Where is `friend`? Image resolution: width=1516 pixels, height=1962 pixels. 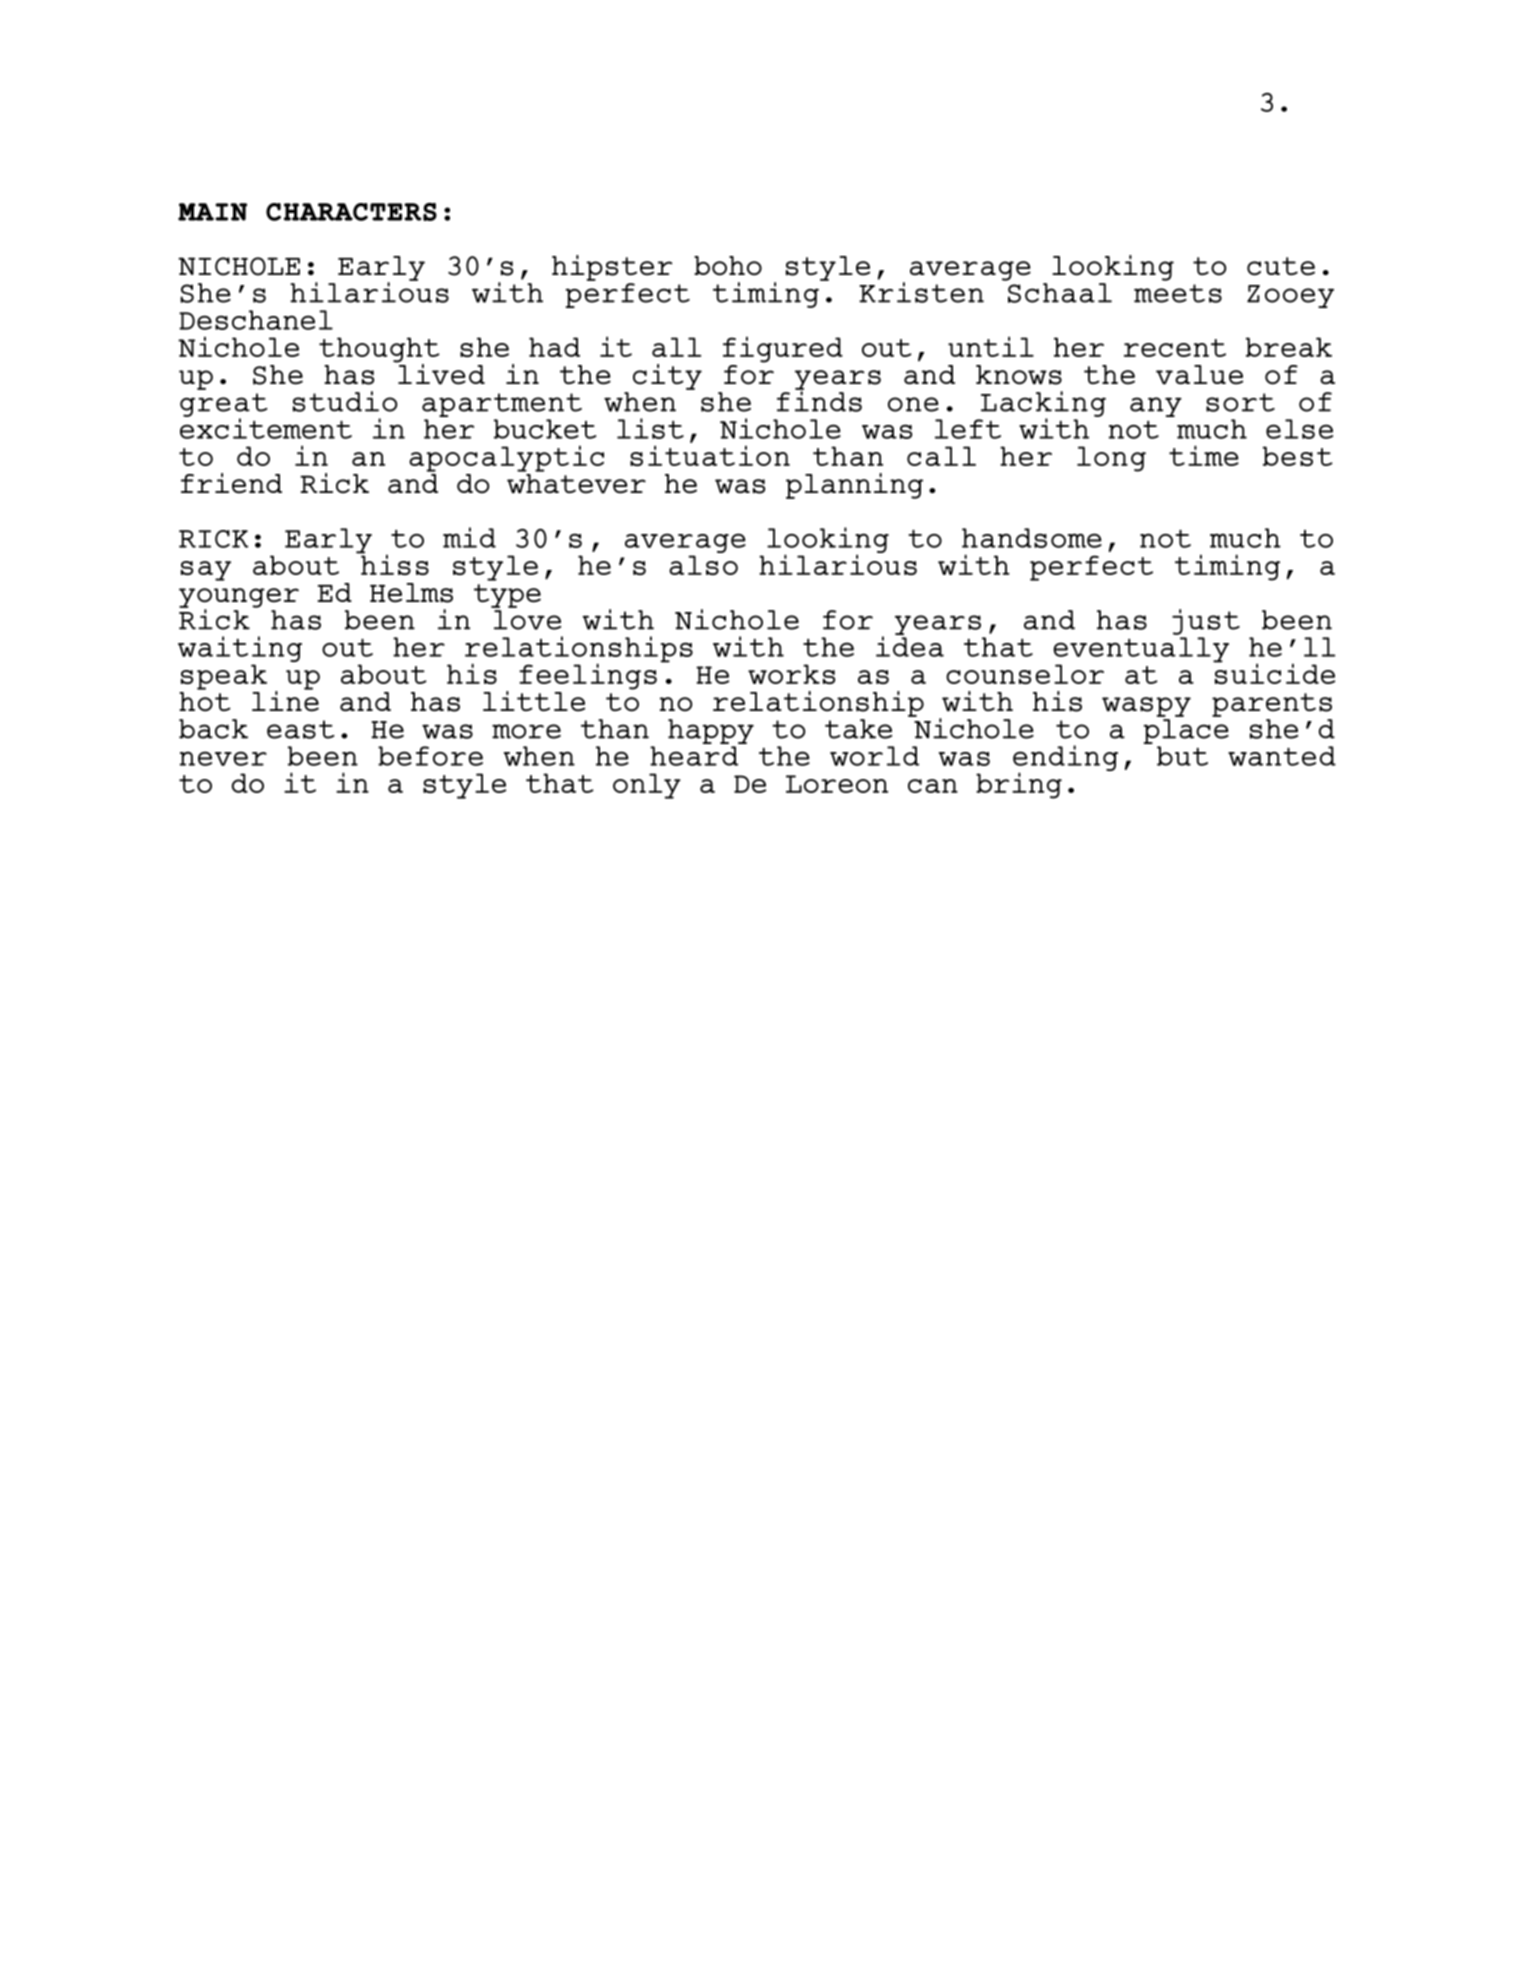 friend is located at coordinates (231, 483).
